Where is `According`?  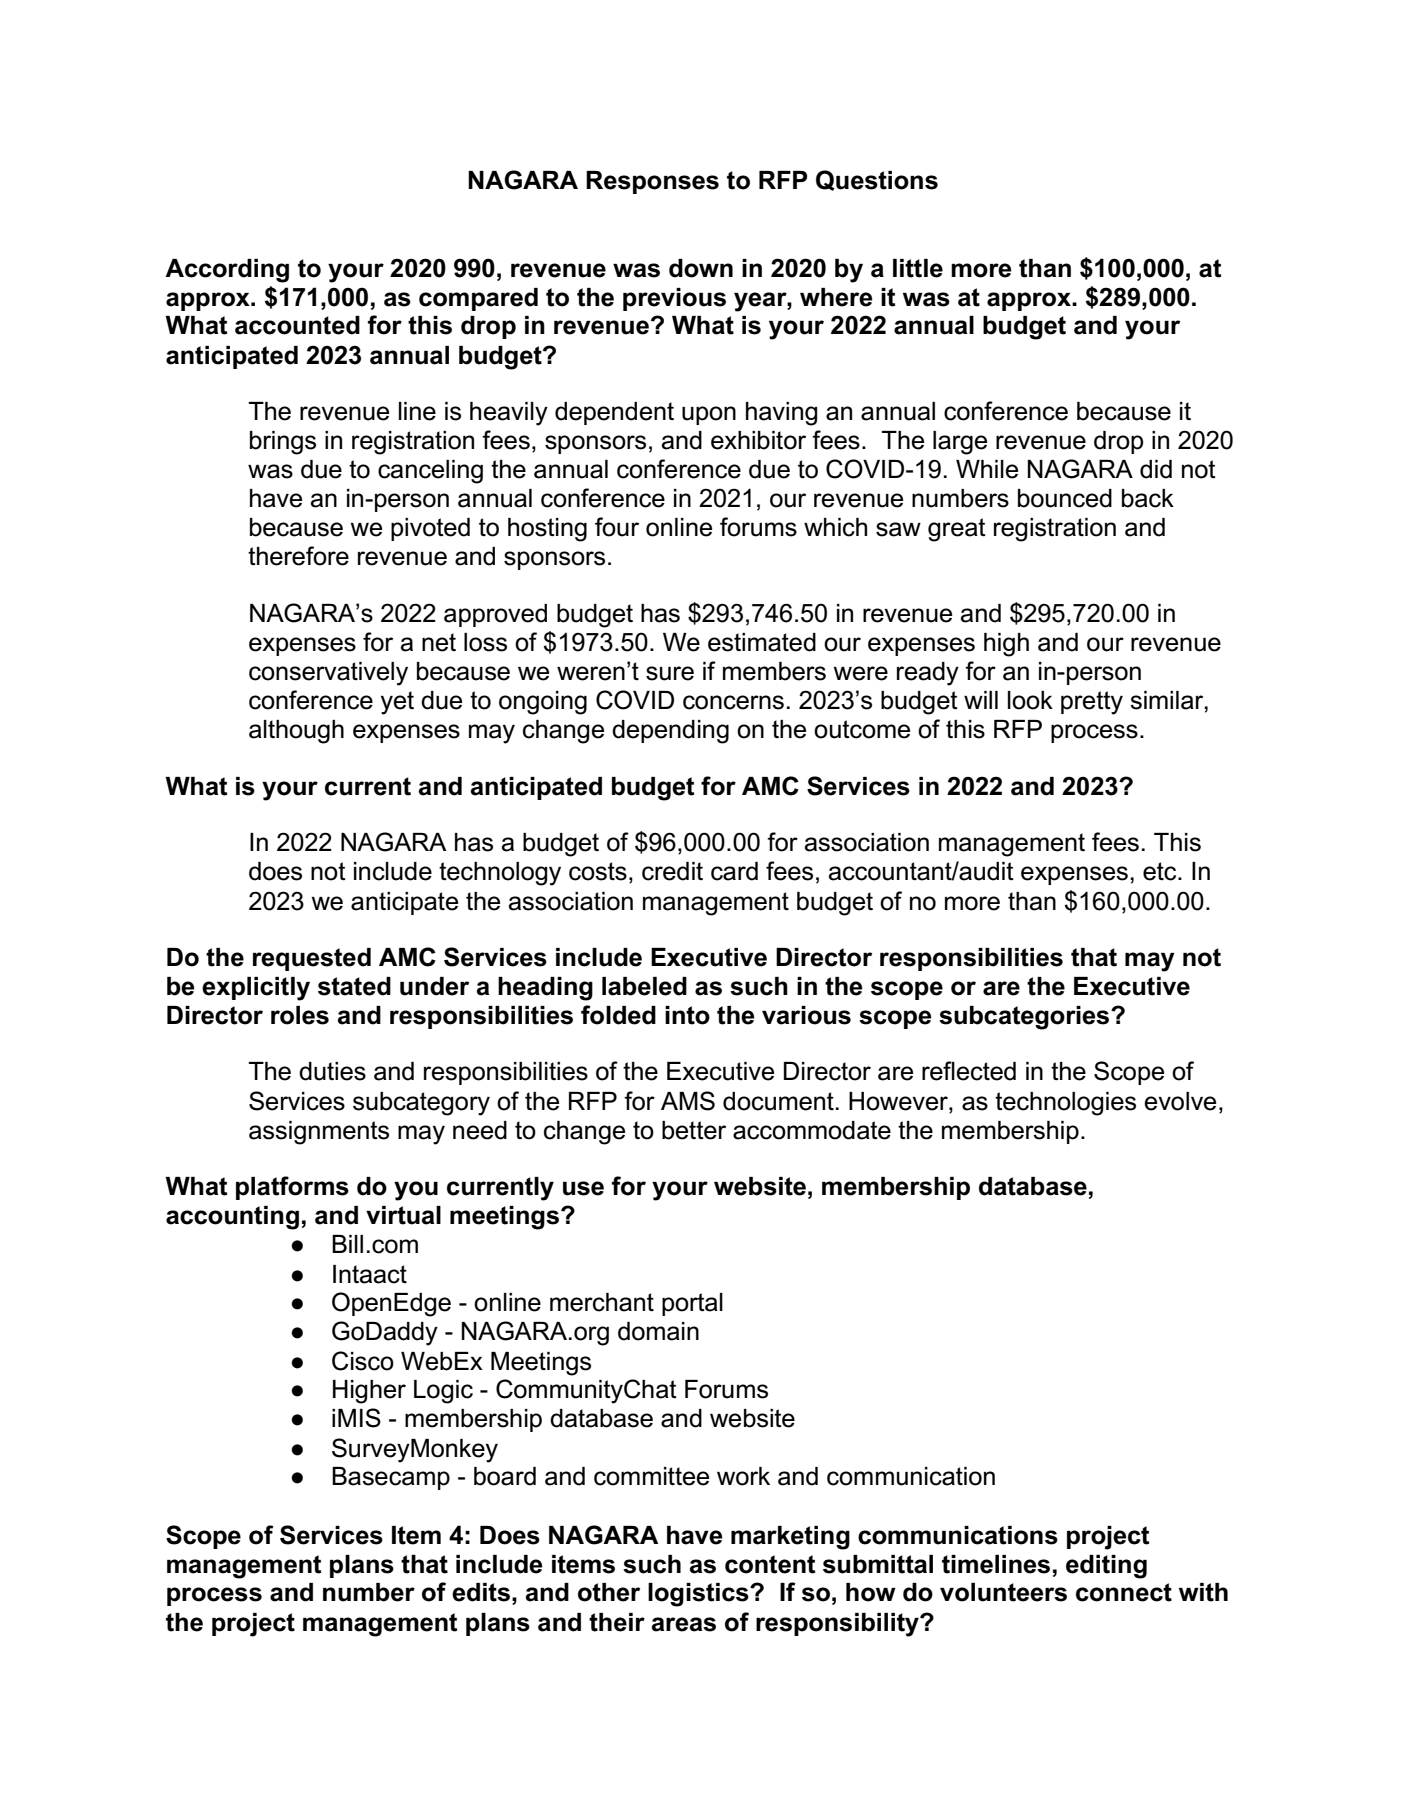 According is located at coordinates (227, 271).
